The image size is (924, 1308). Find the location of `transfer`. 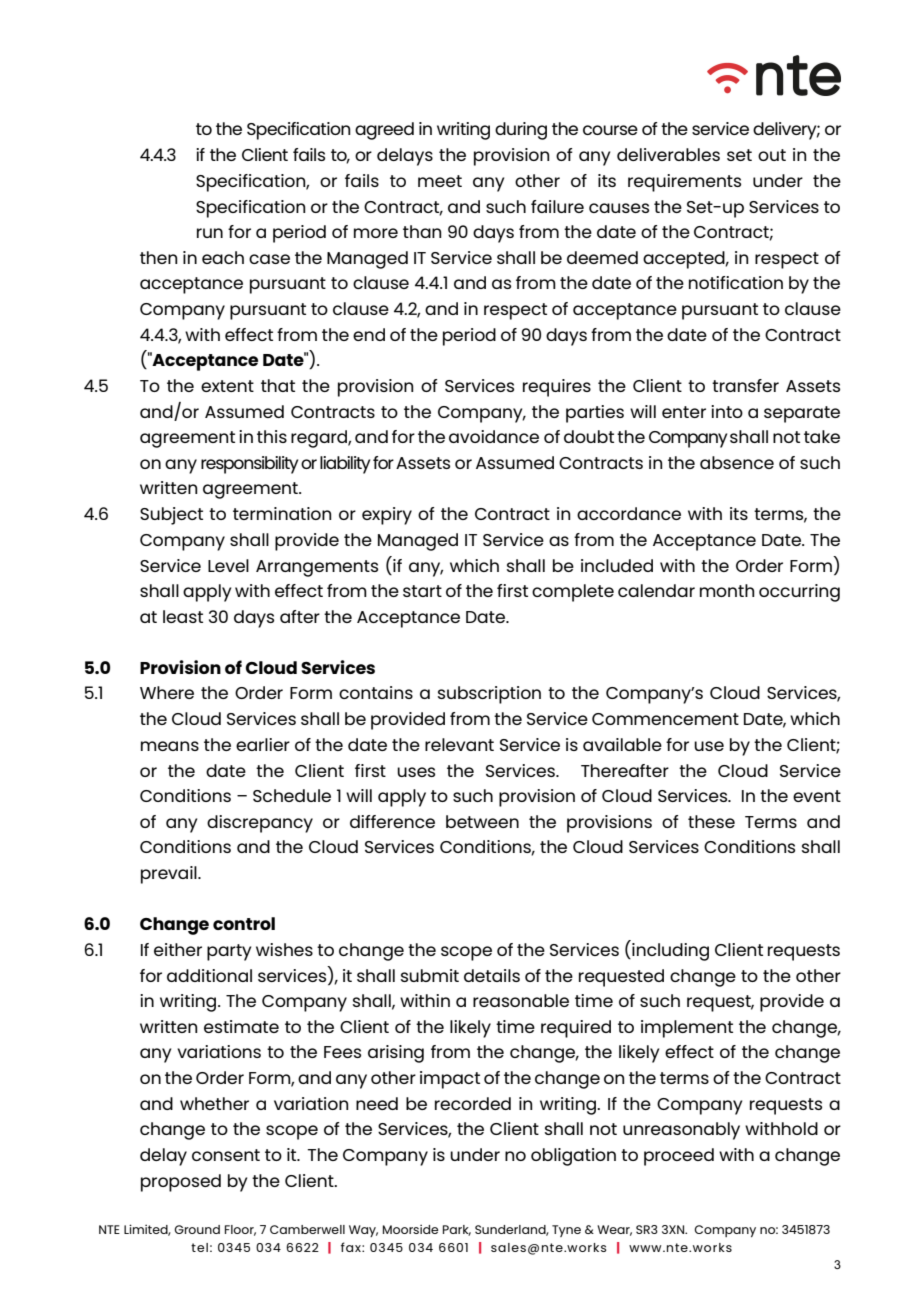

transfer is located at coordinates (745, 385).
